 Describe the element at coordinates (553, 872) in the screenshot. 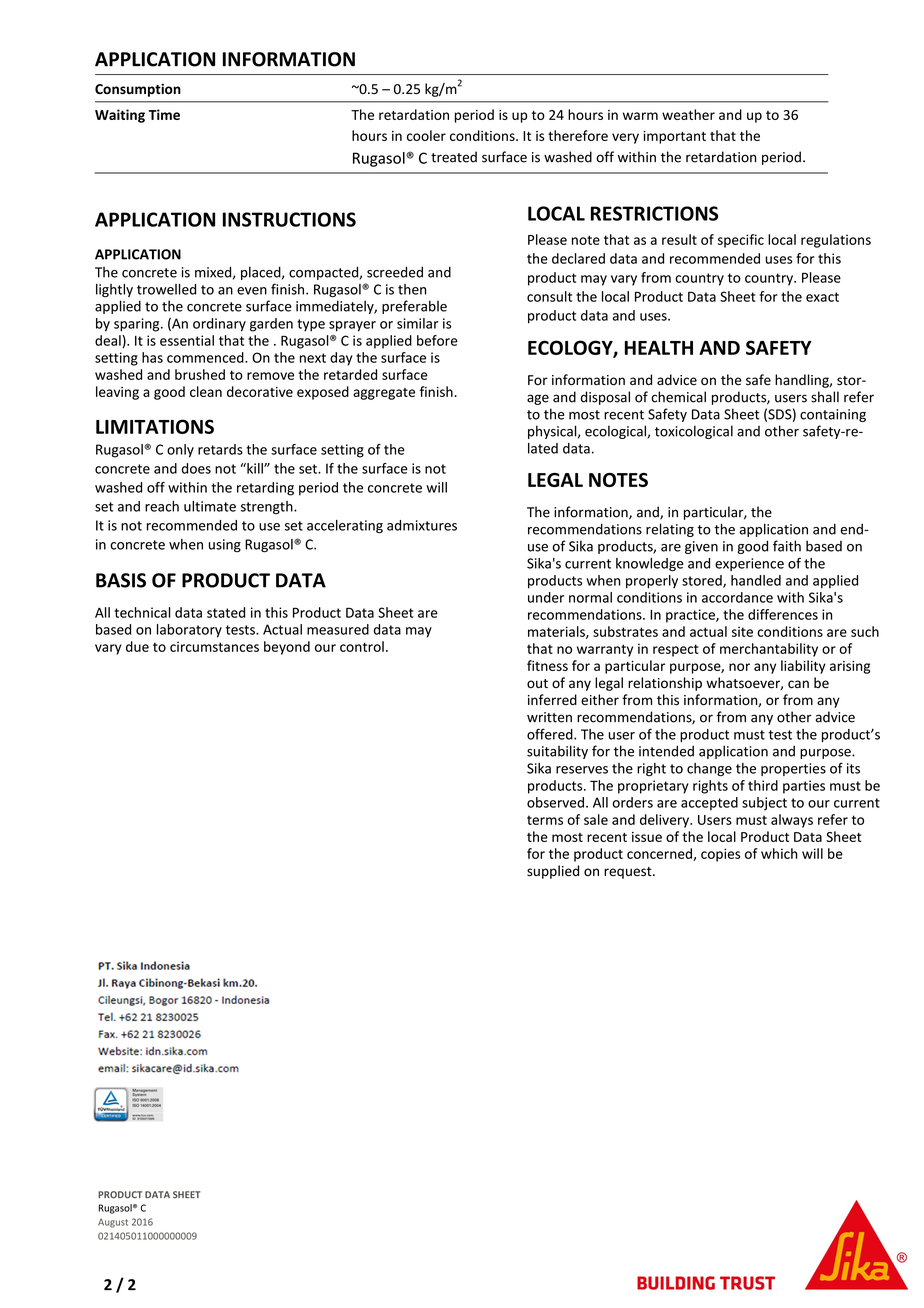

I see `supplied` at that location.
